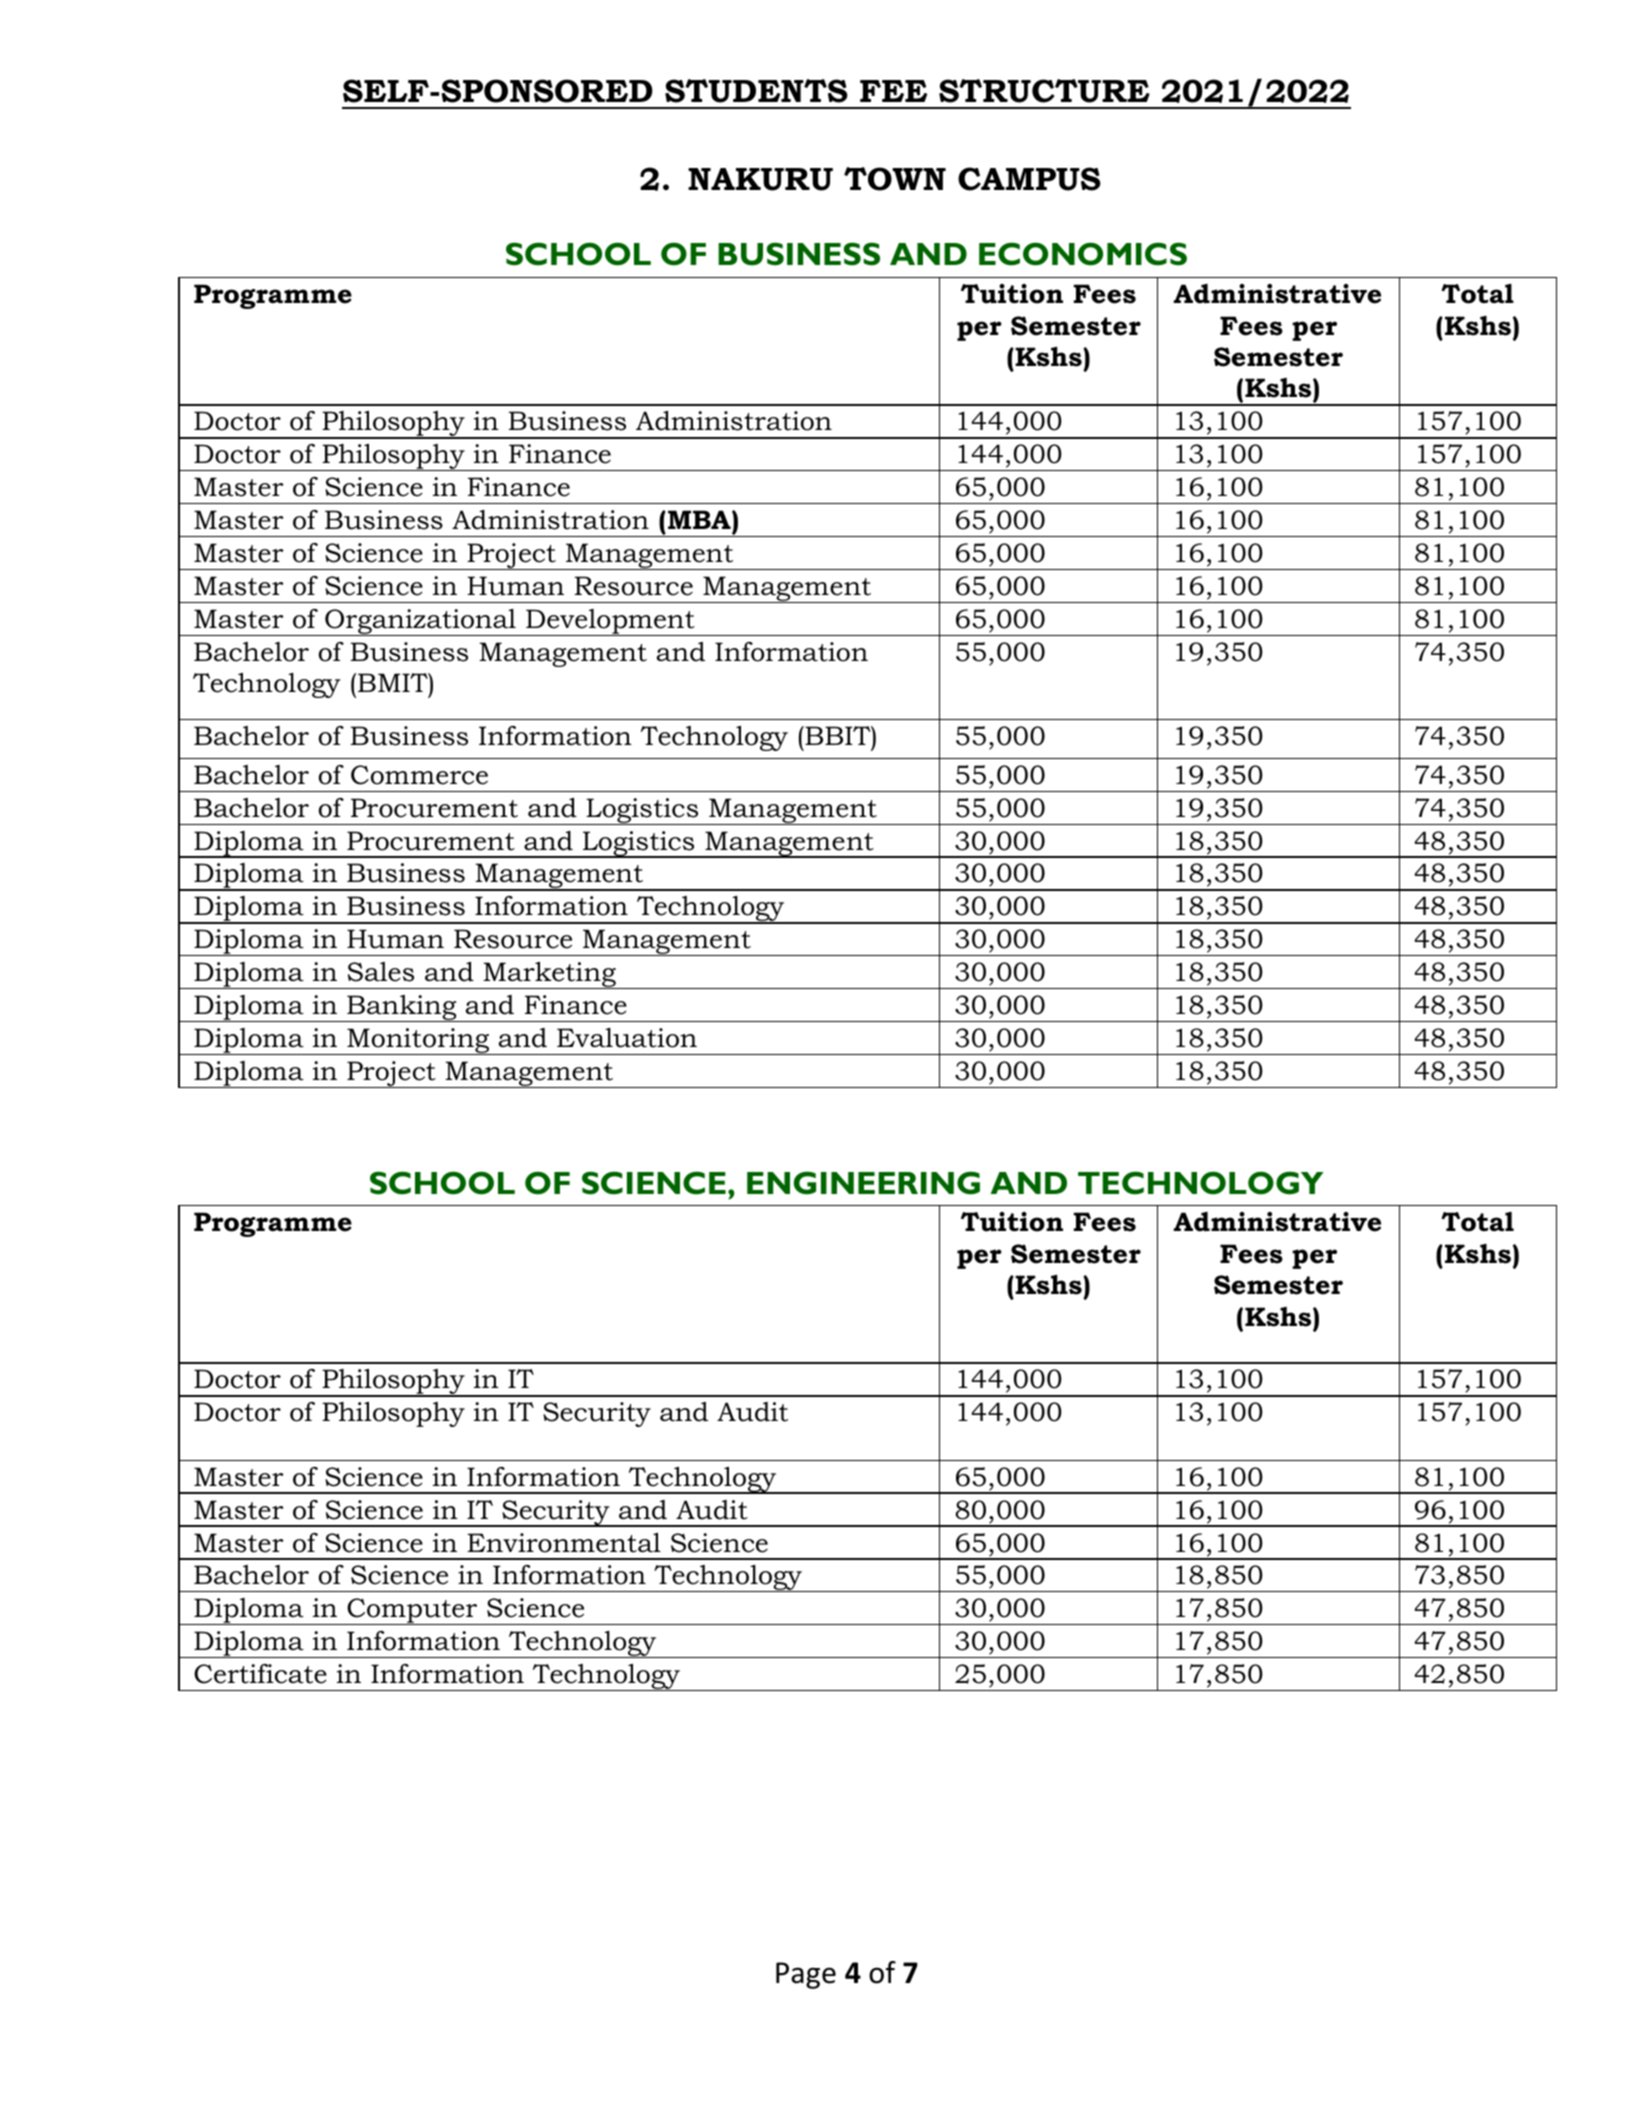 The height and width of the page is (2128, 1644). I want to click on Certificate, so click(260, 1674).
